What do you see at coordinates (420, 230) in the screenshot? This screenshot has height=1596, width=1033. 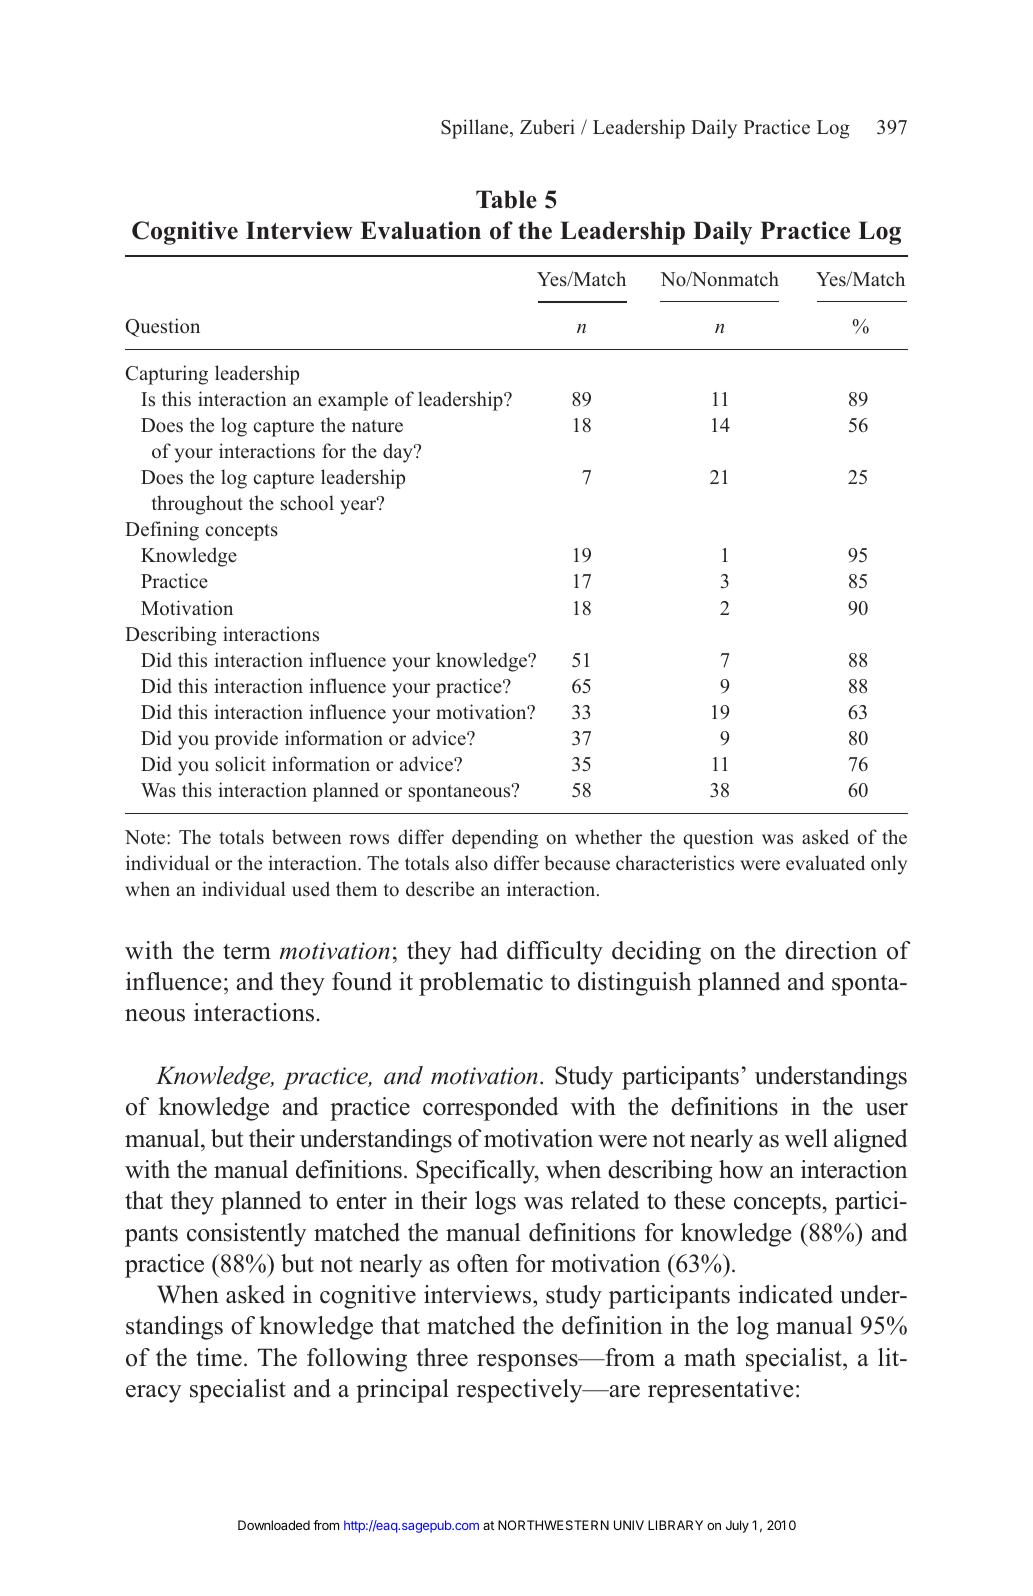 I see `Evaluation` at bounding box center [420, 230].
